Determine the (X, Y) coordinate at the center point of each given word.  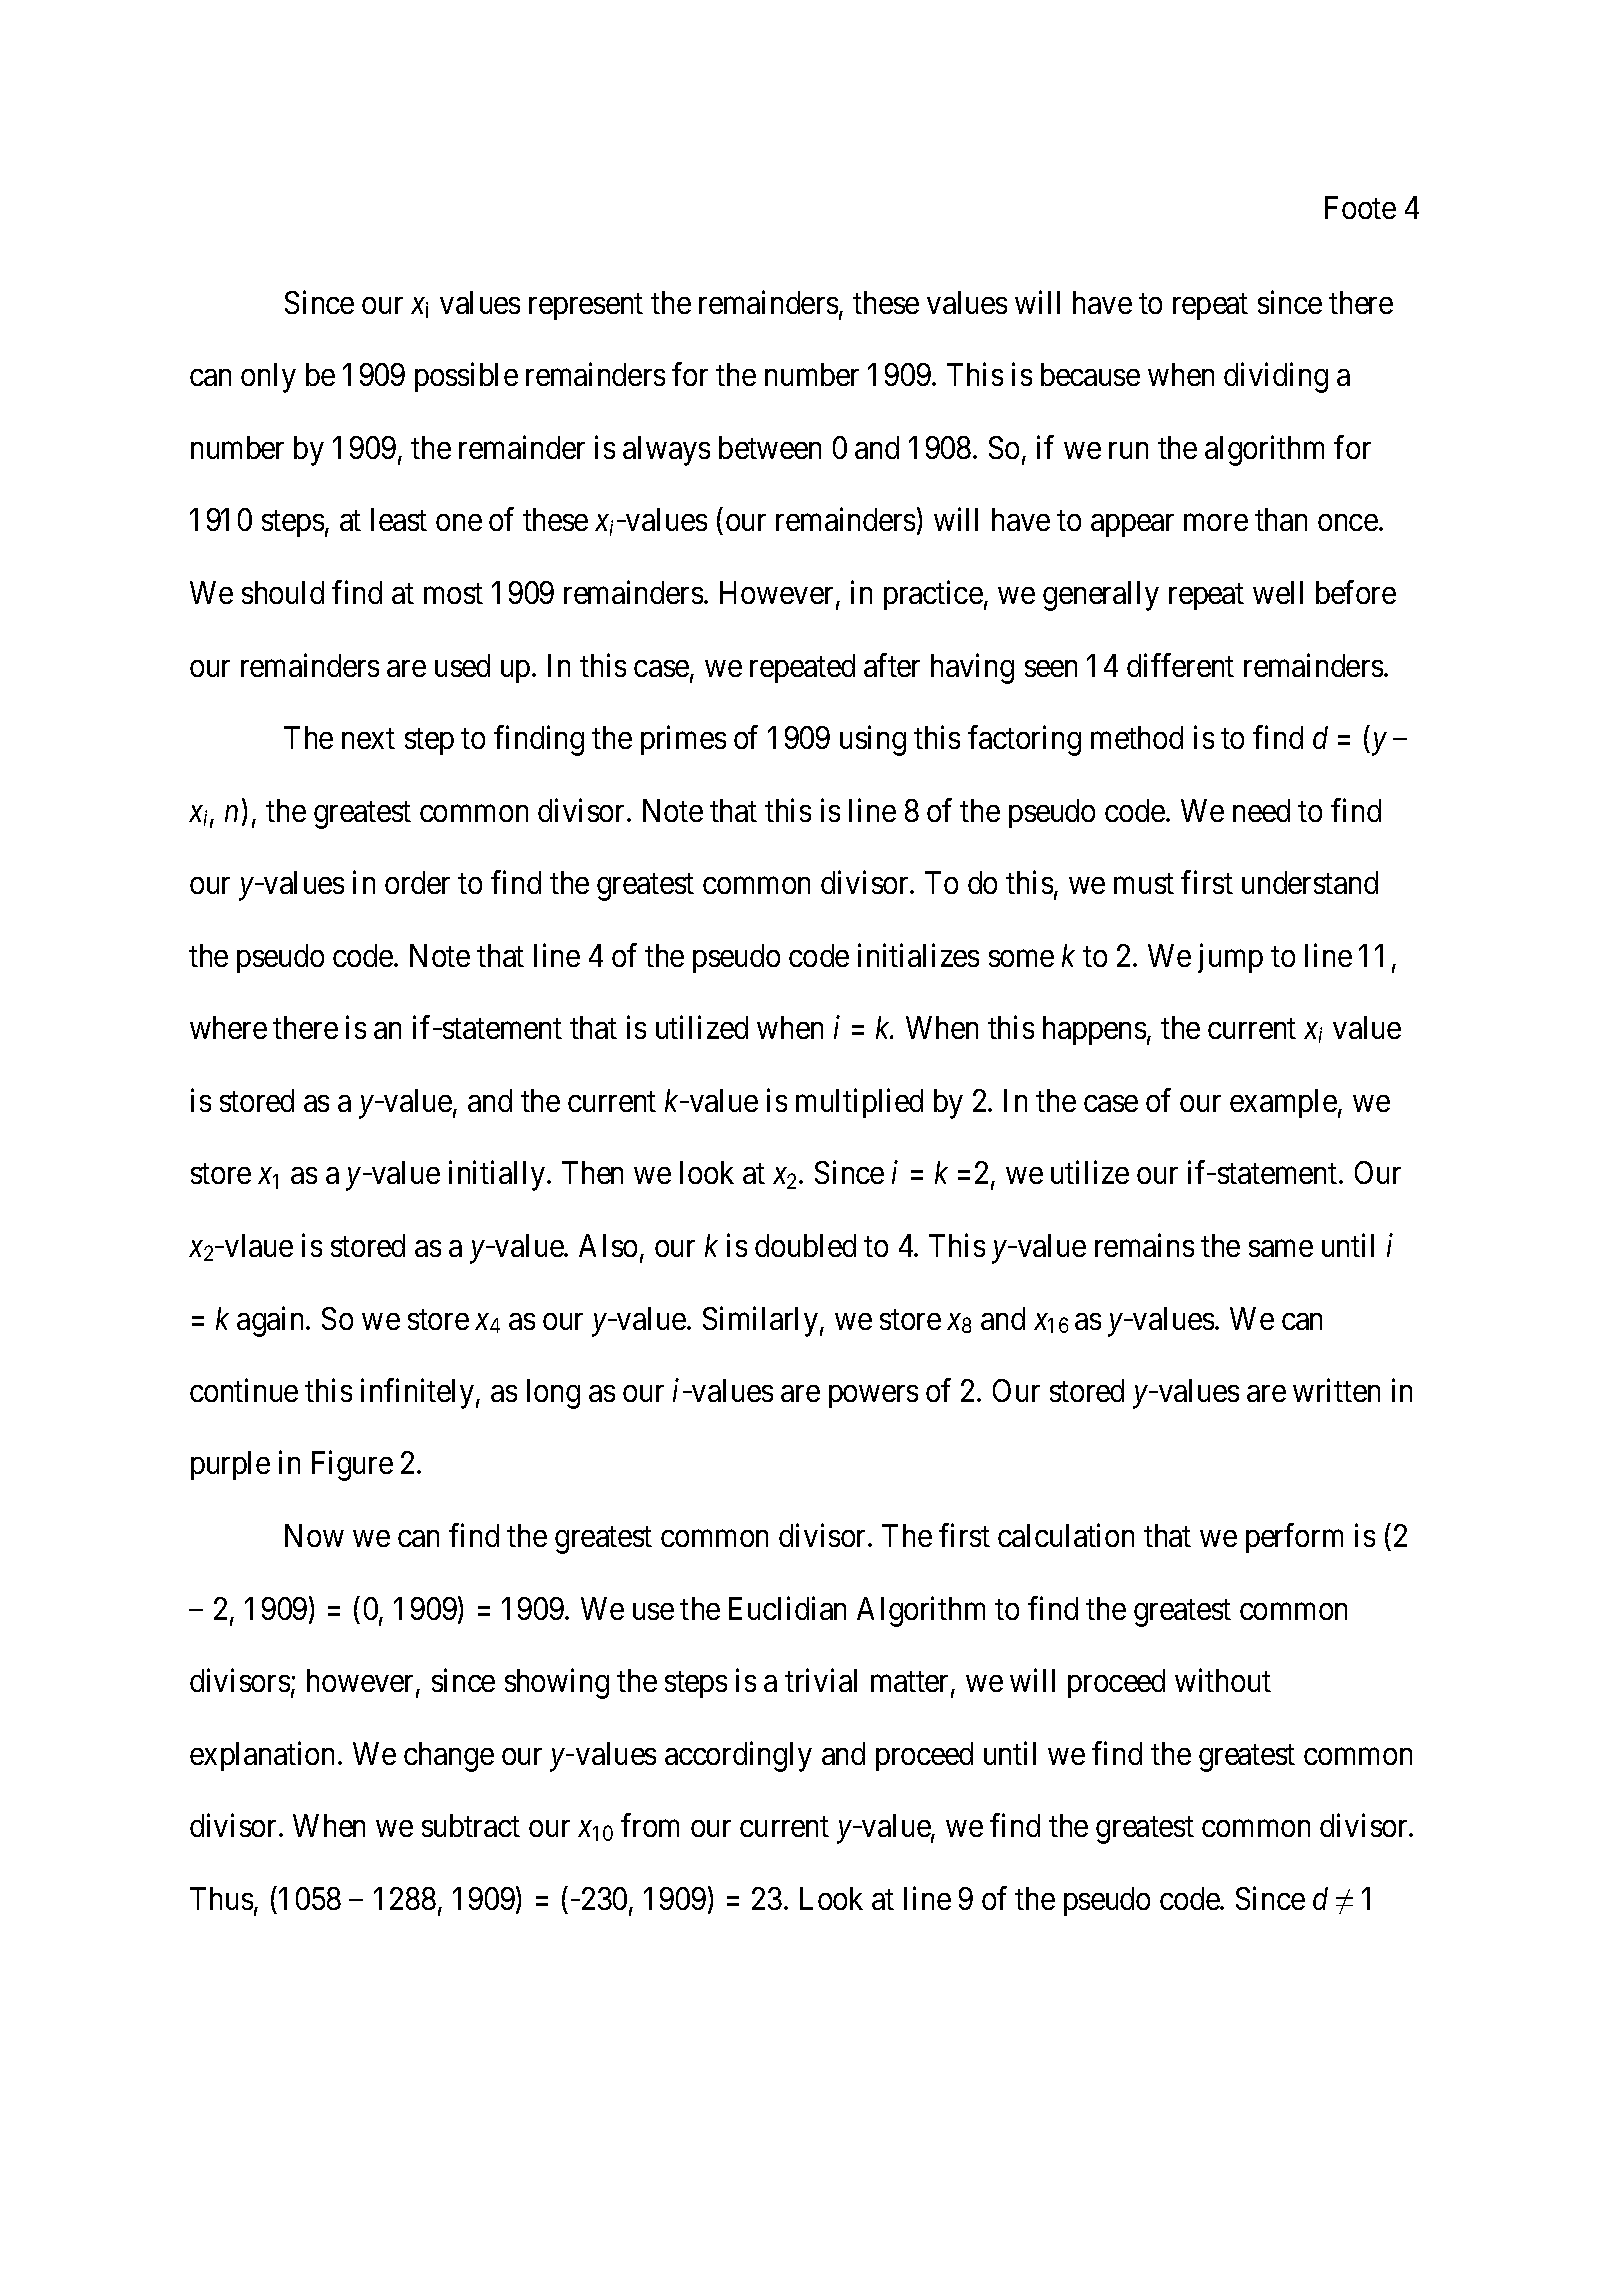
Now (314, 1535)
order (417, 882)
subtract (471, 1825)
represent (586, 307)
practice (933, 595)
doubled (805, 1245)
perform (1294, 1538)
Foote (1360, 207)
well (1278, 592)
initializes (918, 955)
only (268, 378)
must (1144, 884)
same (1281, 1248)
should (283, 592)
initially (498, 1176)
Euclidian (787, 1608)
